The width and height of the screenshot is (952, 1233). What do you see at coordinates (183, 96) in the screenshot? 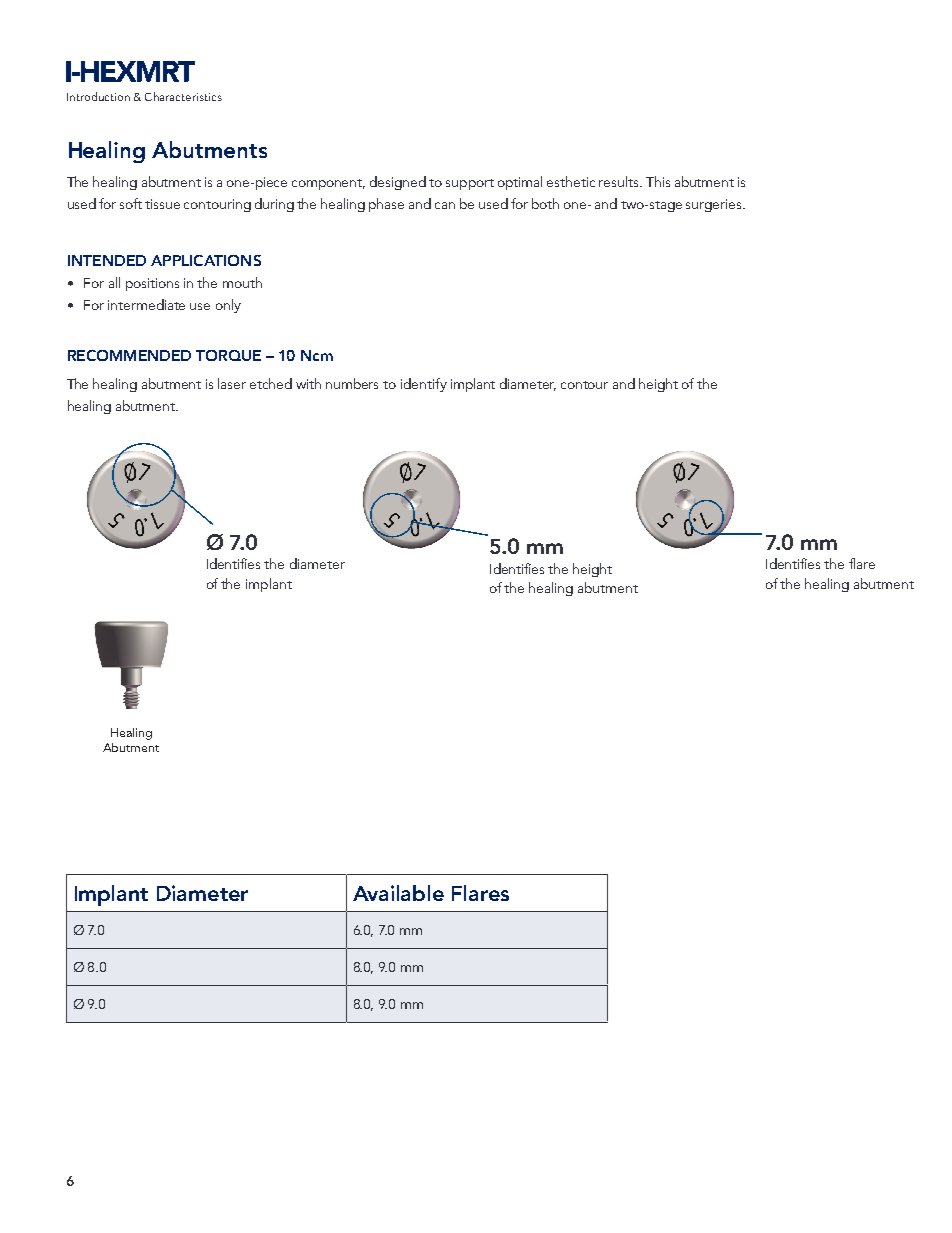
I see `Characteristics` at bounding box center [183, 96].
